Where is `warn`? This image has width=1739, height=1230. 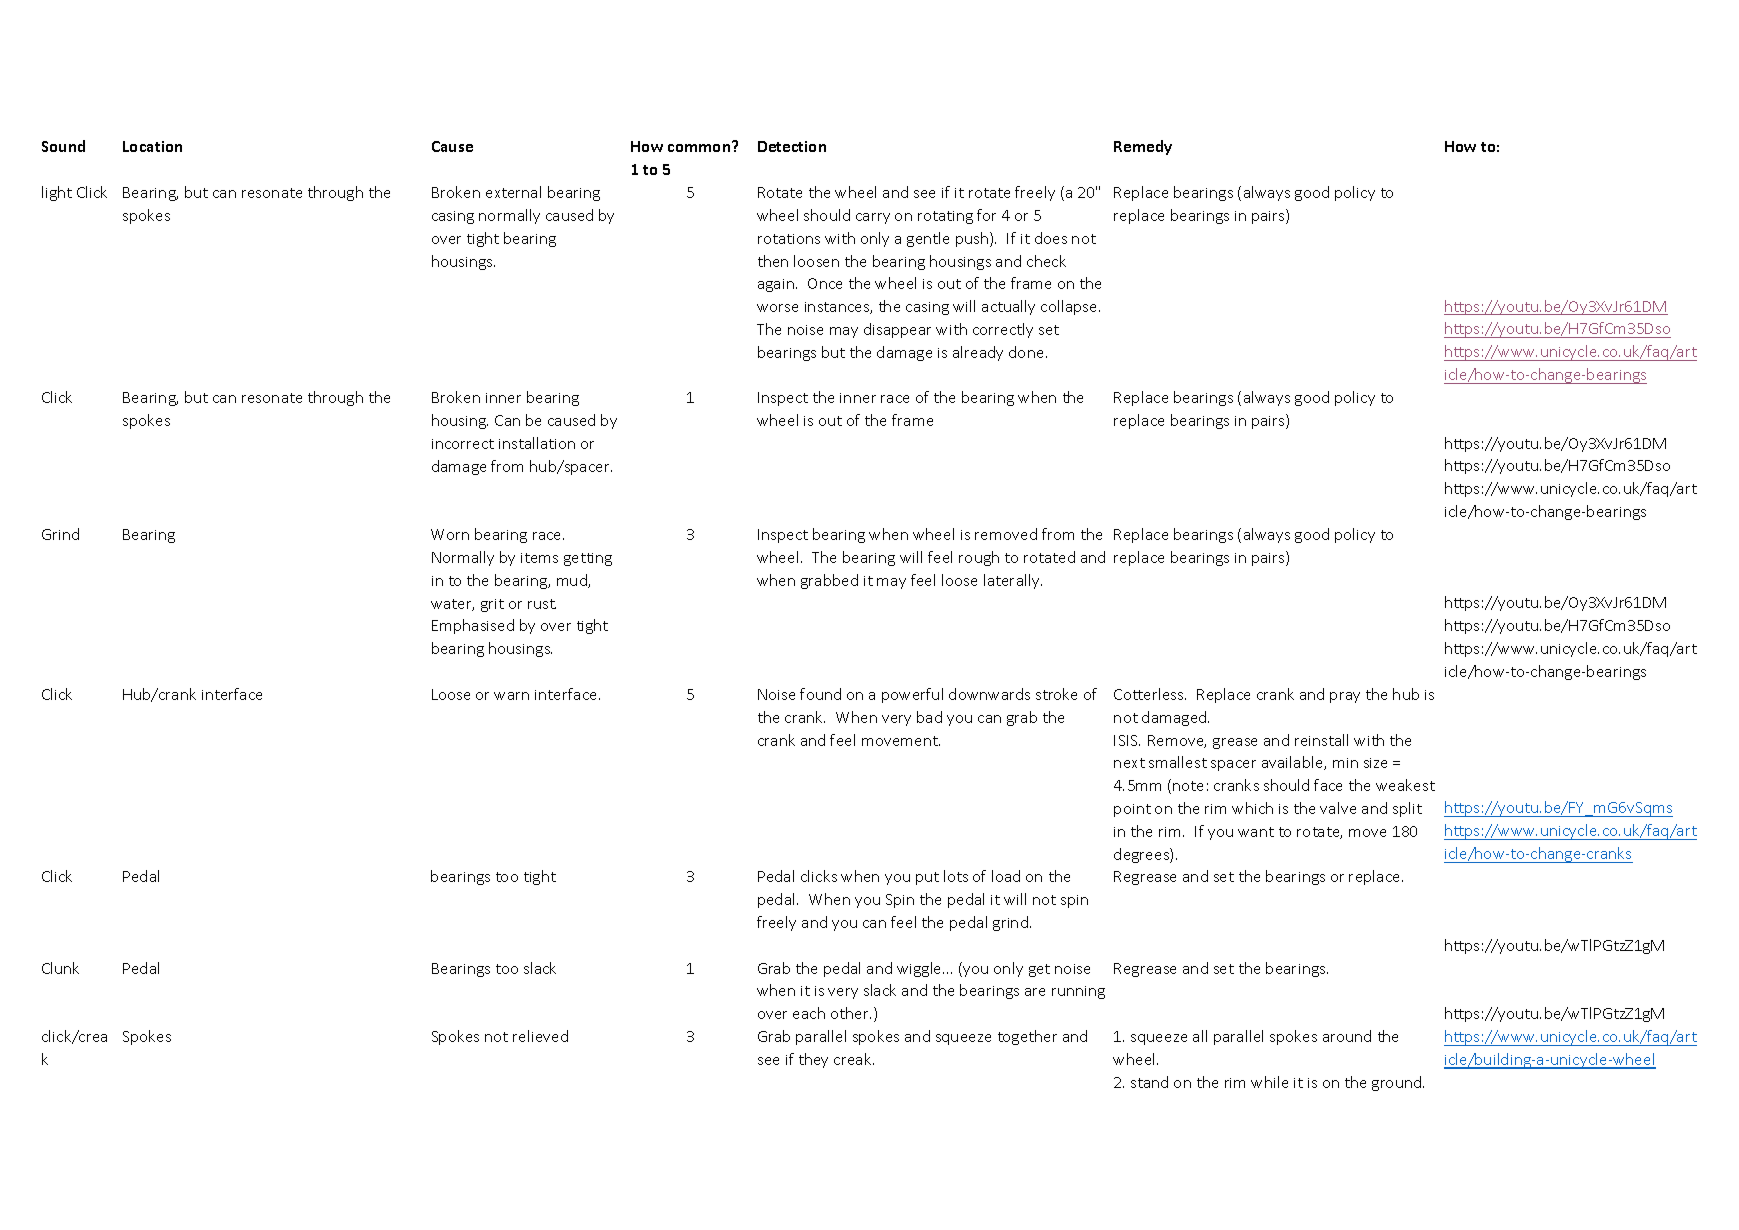
warn is located at coordinates (511, 696).
